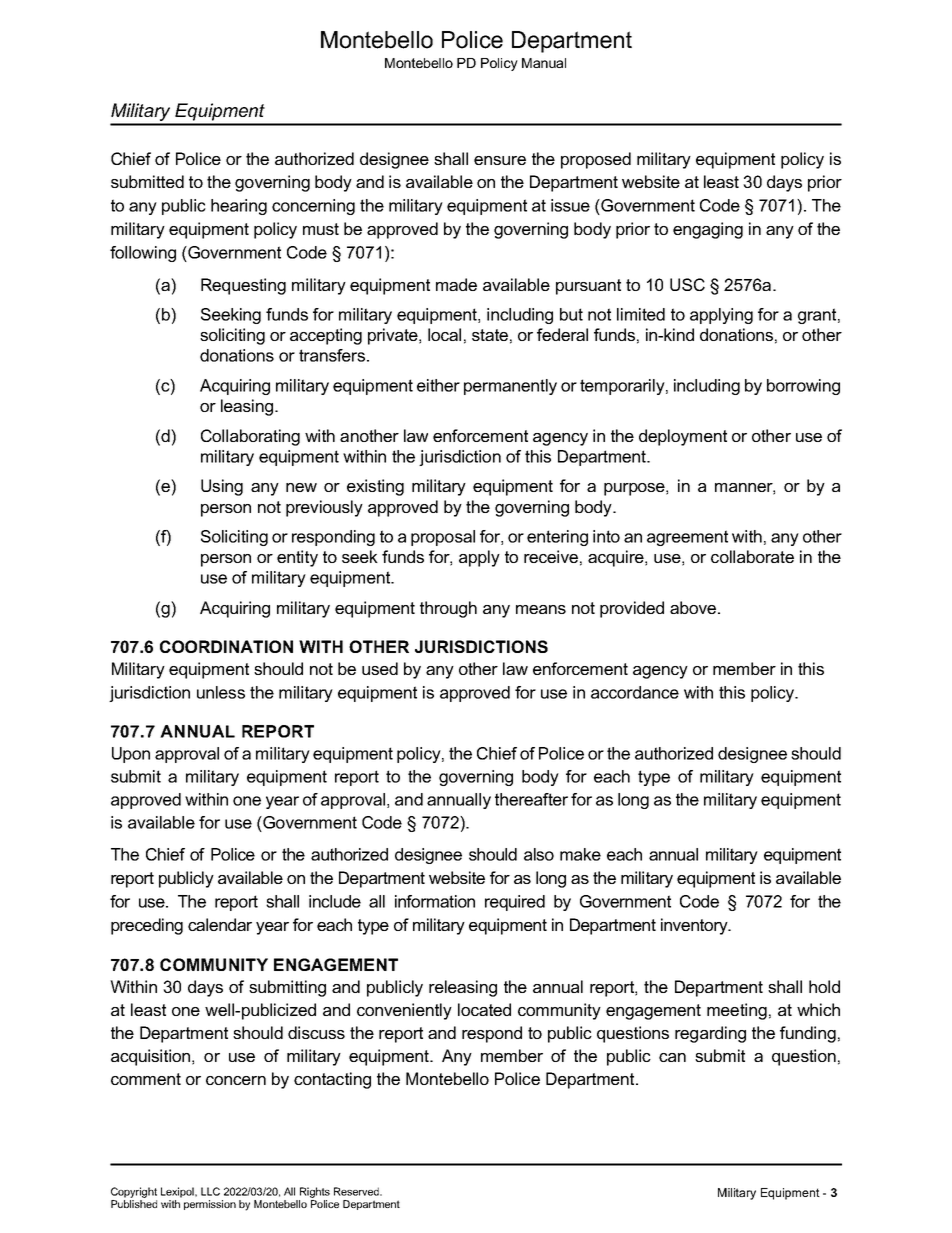 Image resolution: width=952 pixels, height=1233 pixels. What do you see at coordinates (131, 755) in the document?
I see `Upon` at bounding box center [131, 755].
